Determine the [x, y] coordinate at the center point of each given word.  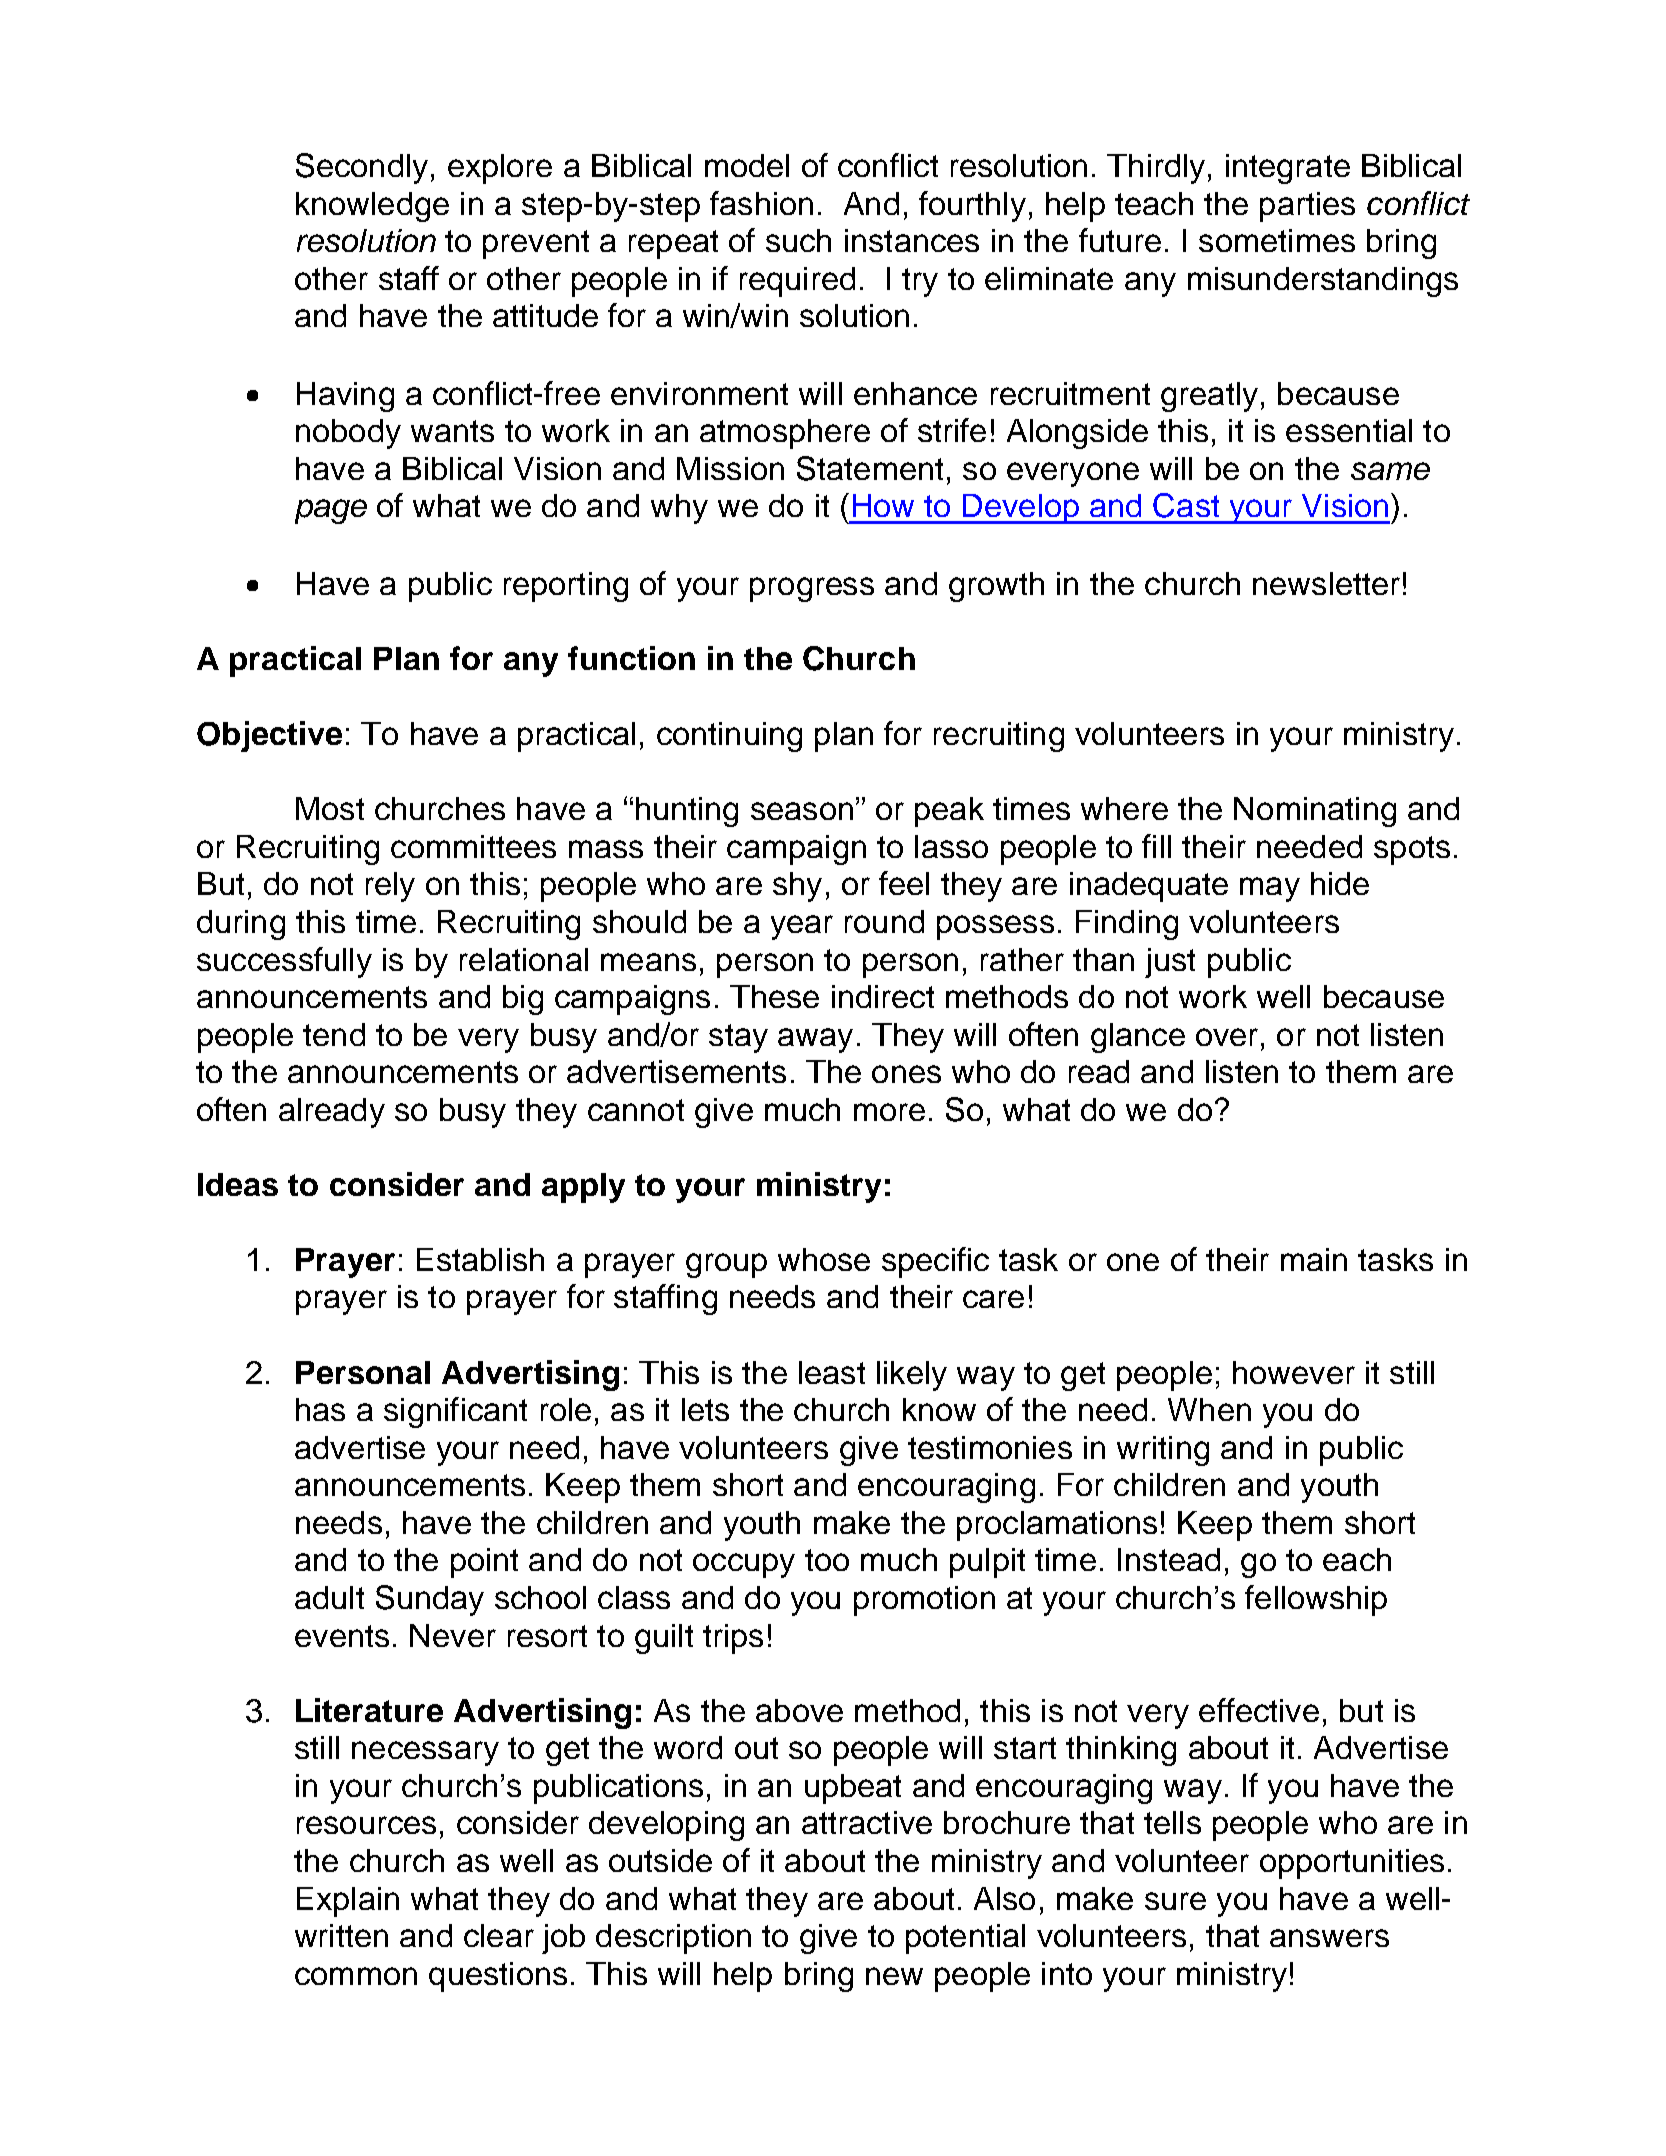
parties [1307, 207]
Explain [348, 1902]
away [815, 1040]
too [827, 1560]
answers [1329, 1938]
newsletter [1326, 583]
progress [812, 589]
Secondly [362, 168]
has [320, 1409]
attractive [867, 1822]
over [1227, 1037]
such [798, 240]
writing [1163, 1451]
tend [334, 1034]
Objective [269, 736]
